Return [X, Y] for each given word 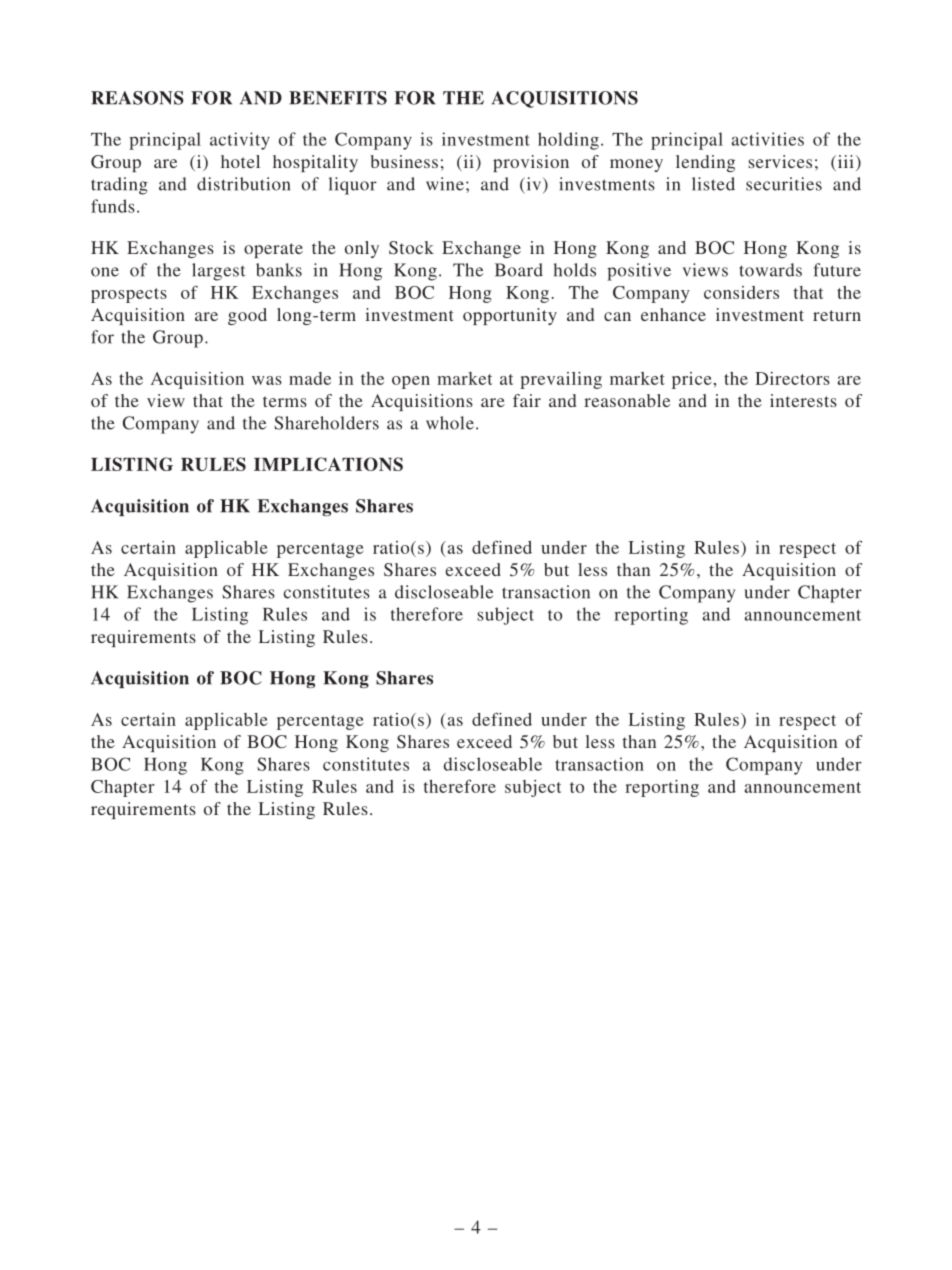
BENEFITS [338, 98]
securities [784, 184]
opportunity [510, 316]
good [247, 316]
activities [767, 139]
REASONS [137, 98]
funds [113, 206]
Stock [411, 248]
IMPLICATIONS [328, 464]
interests [803, 400]
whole [450, 423]
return [837, 315]
